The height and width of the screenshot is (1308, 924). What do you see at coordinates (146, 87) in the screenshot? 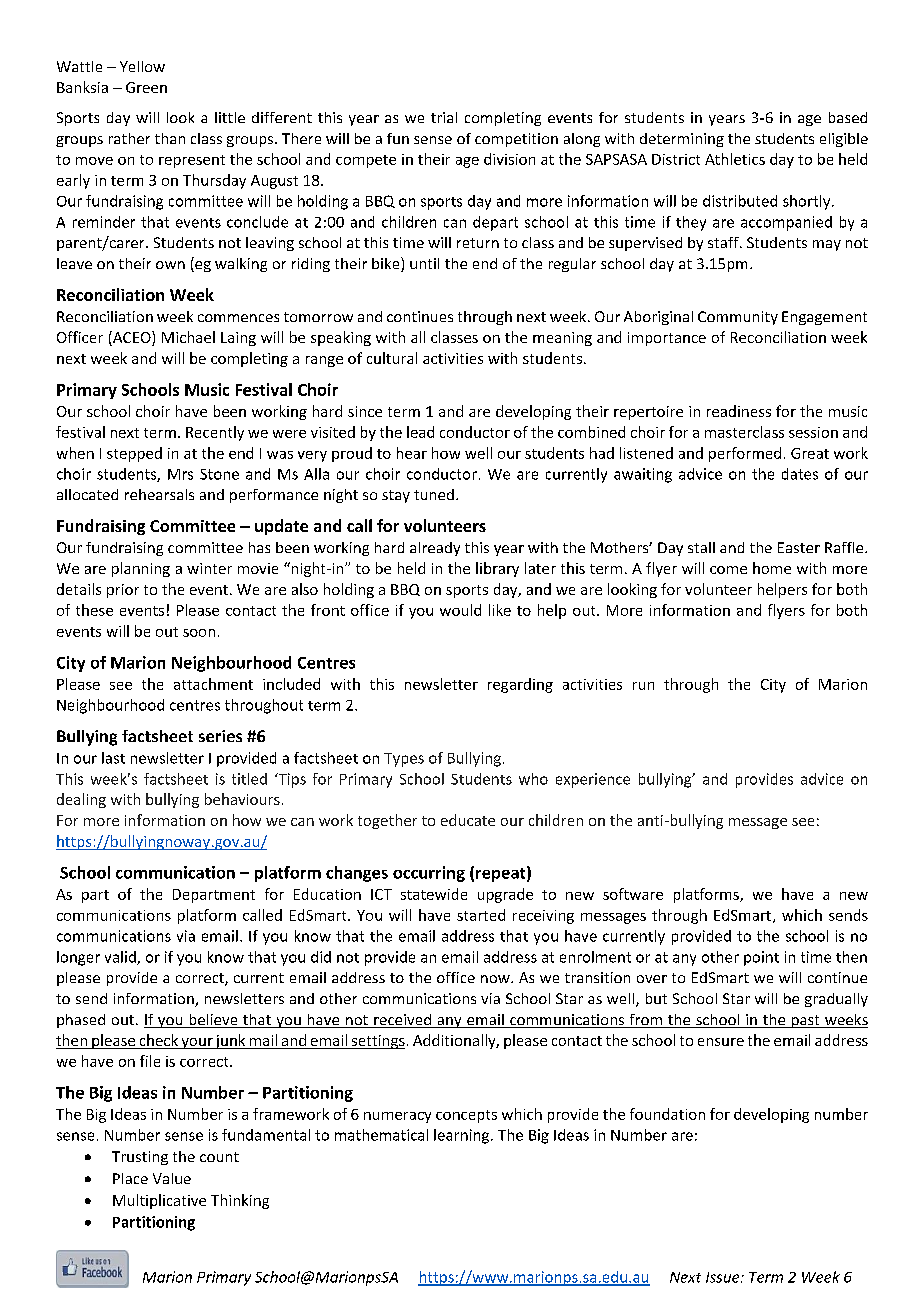
I see `Green` at bounding box center [146, 87].
